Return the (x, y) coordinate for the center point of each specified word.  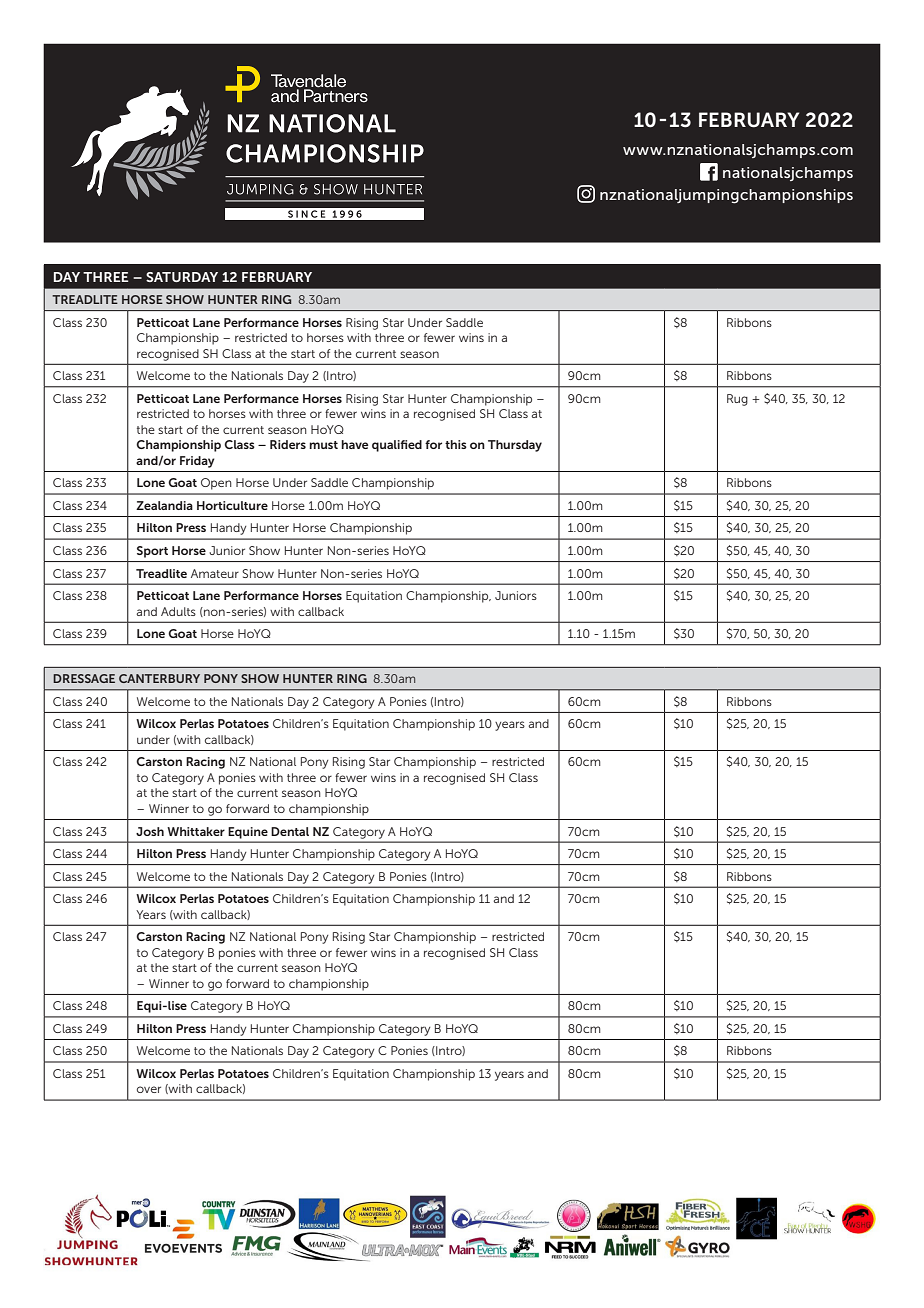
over (149, 1089)
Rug (737, 400)
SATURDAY (182, 277)
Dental (290, 831)
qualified (397, 446)
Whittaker (196, 831)
